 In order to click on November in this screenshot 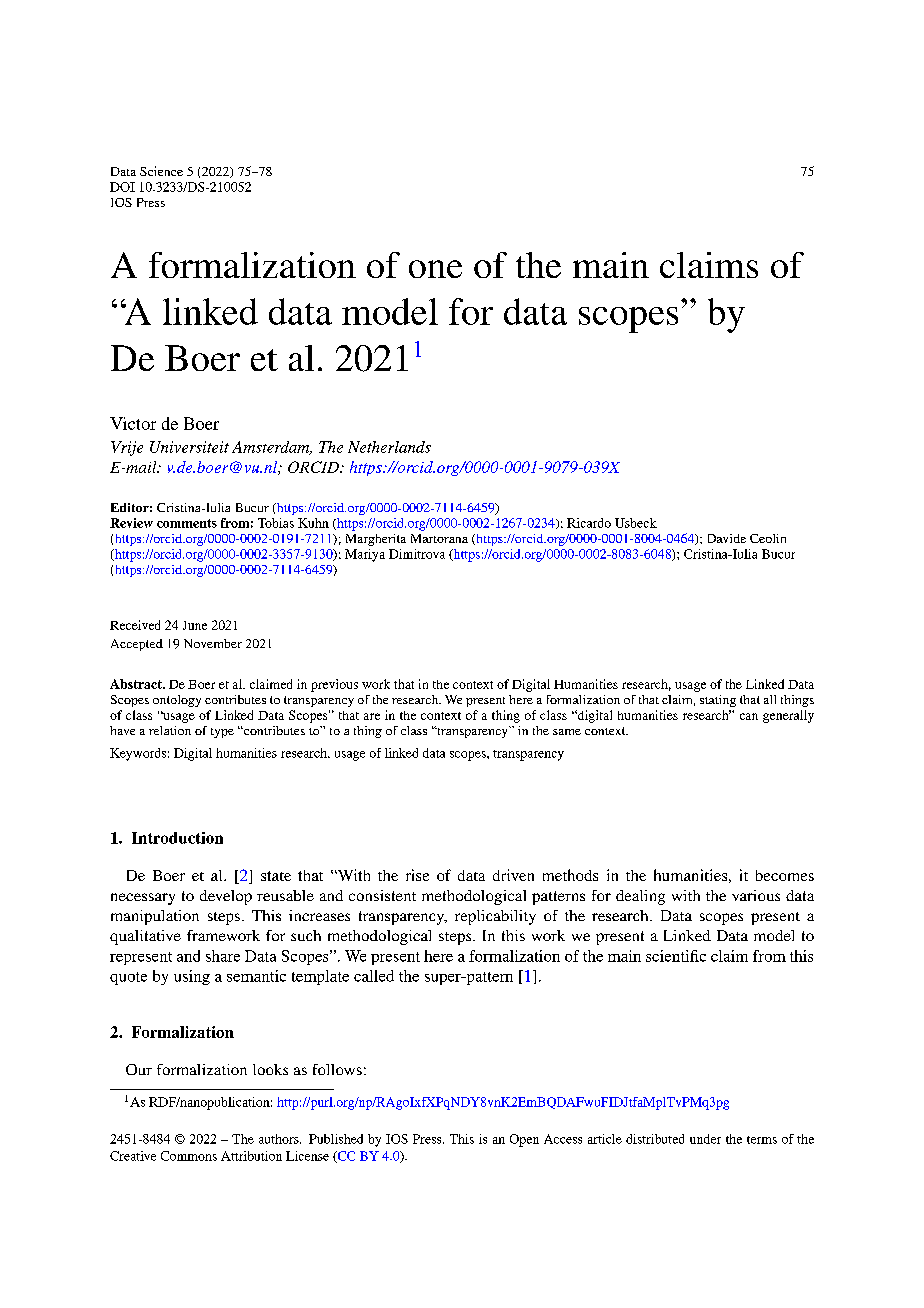, I will do `click(213, 643)`.
